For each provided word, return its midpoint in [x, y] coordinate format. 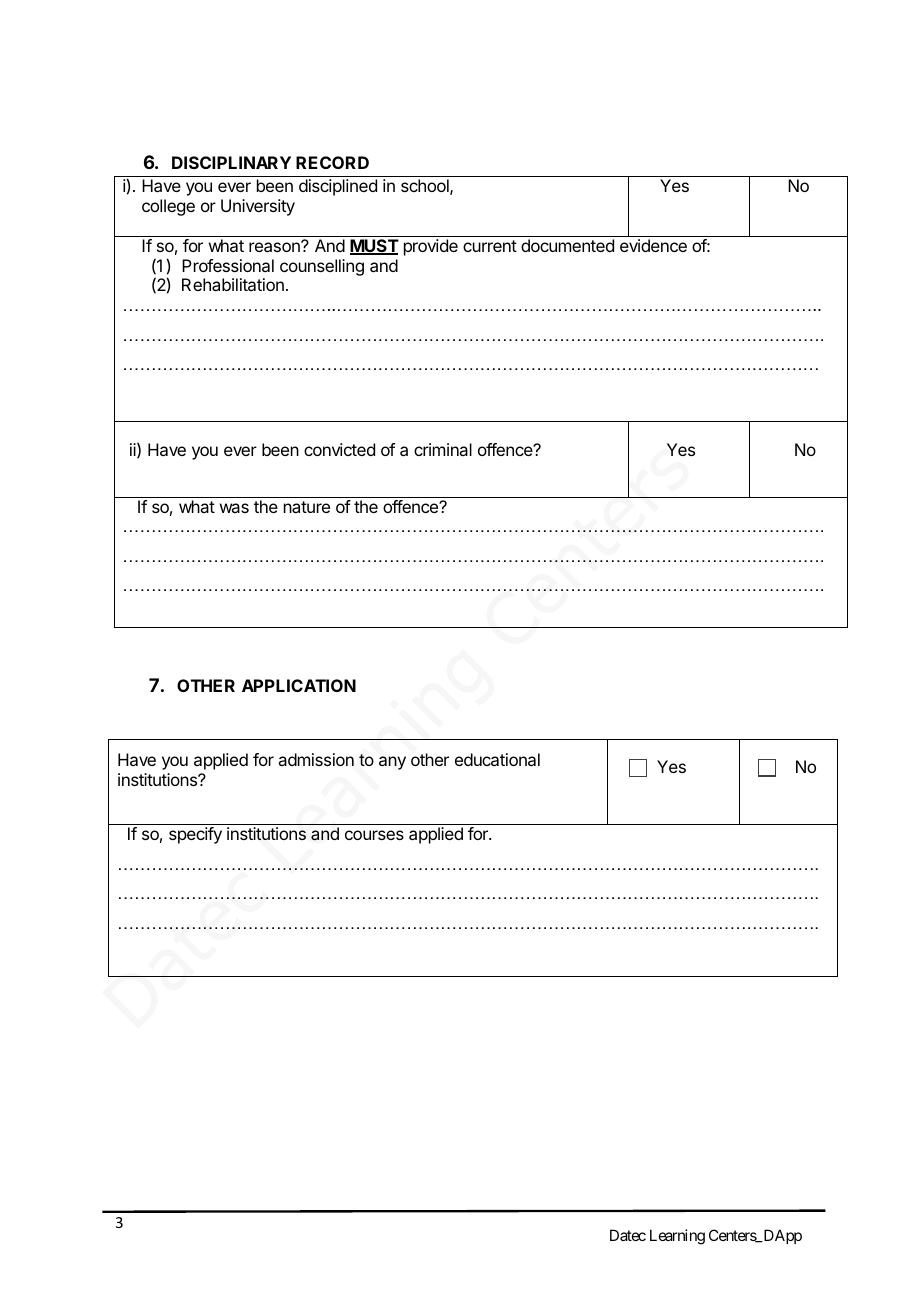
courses [374, 835]
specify [195, 835]
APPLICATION [299, 685]
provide [431, 247]
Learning [677, 1237]
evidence [653, 245]
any [392, 763]
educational [497, 759]
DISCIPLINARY [231, 162]
